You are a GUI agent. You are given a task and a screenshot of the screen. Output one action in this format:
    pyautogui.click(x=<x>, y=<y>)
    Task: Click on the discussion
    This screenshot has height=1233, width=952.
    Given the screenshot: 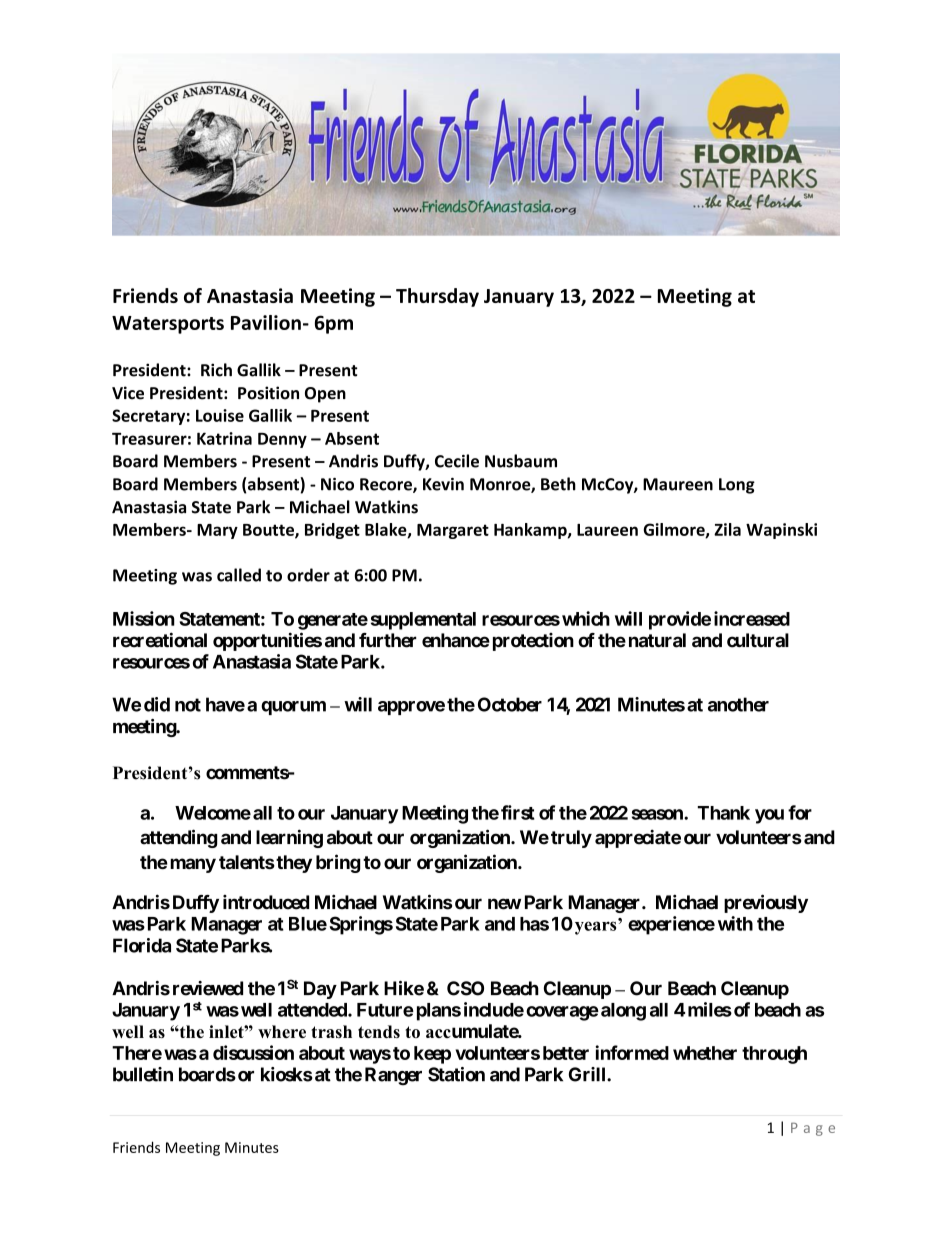 What is the action you would take?
    pyautogui.click(x=253, y=1052)
